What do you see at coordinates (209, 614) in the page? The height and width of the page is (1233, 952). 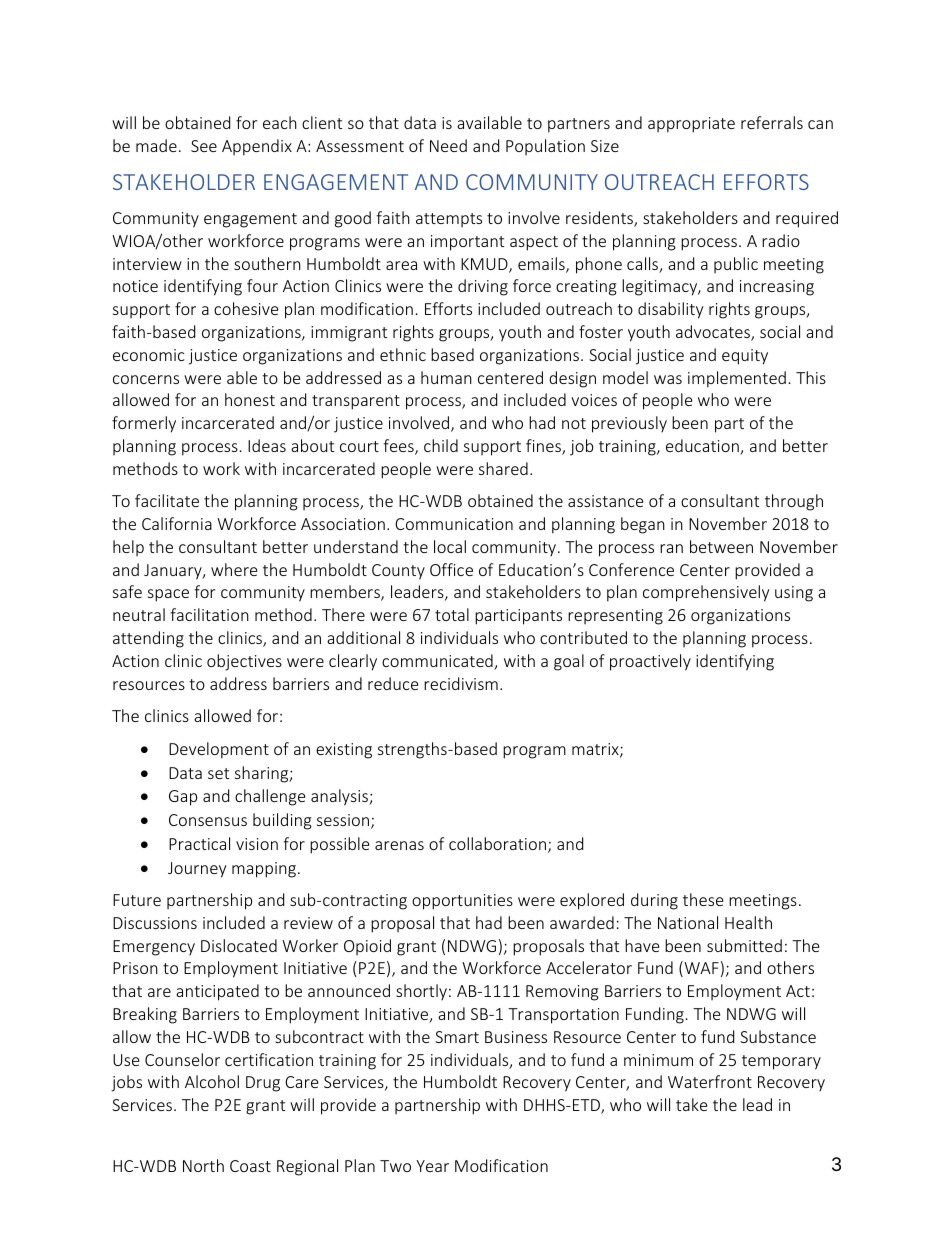 I see `facilitation` at bounding box center [209, 614].
